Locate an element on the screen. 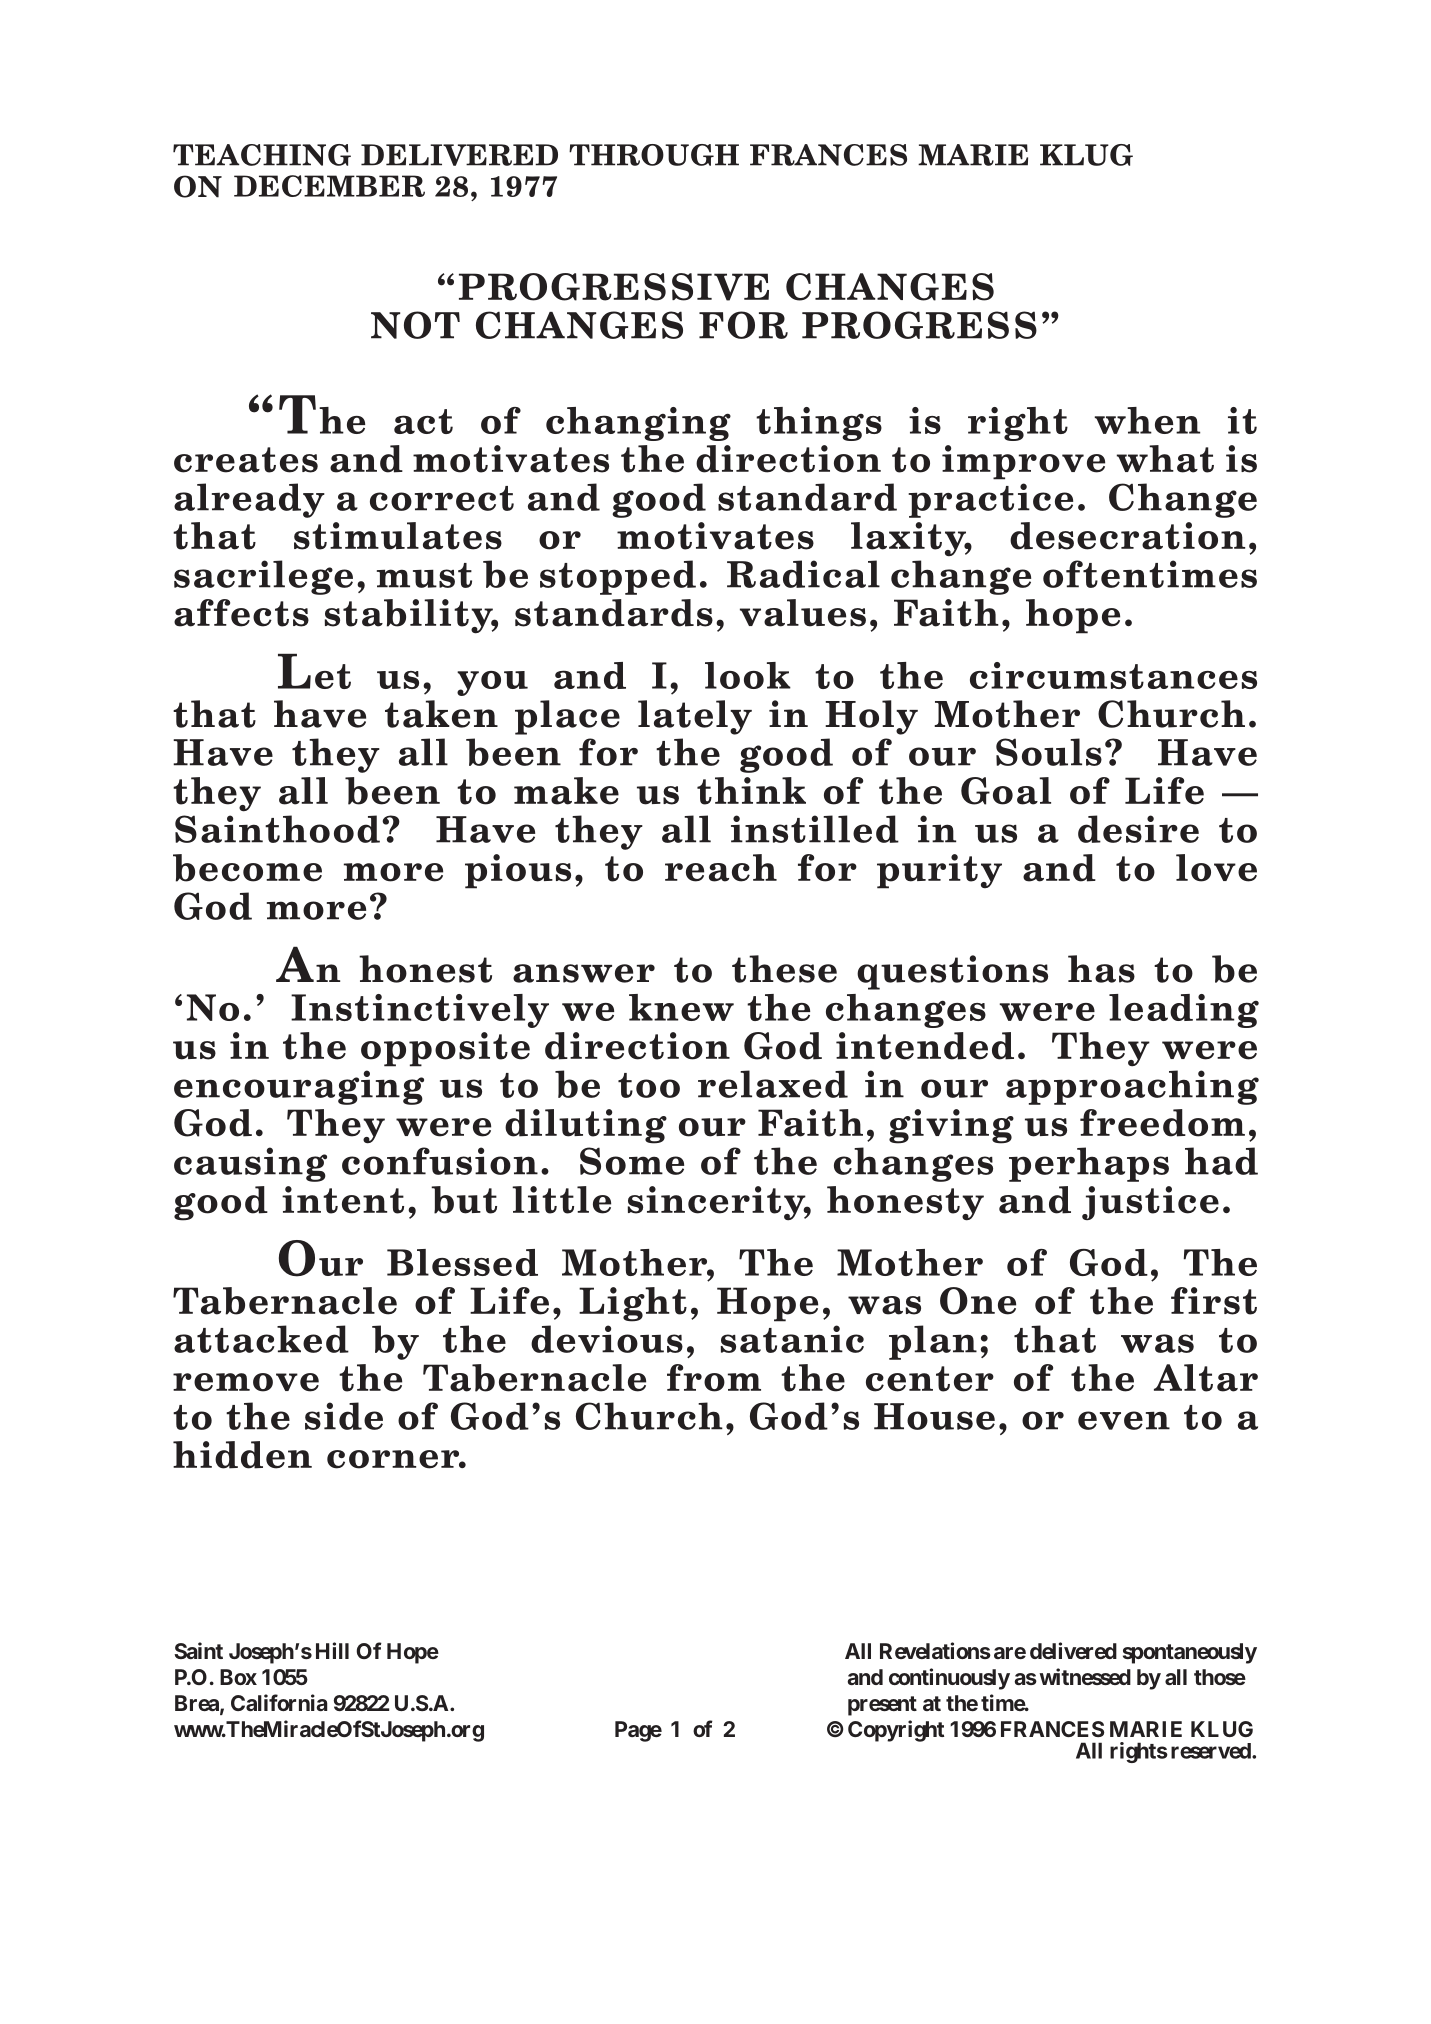  Instinctively is located at coordinates (420, 1011).
